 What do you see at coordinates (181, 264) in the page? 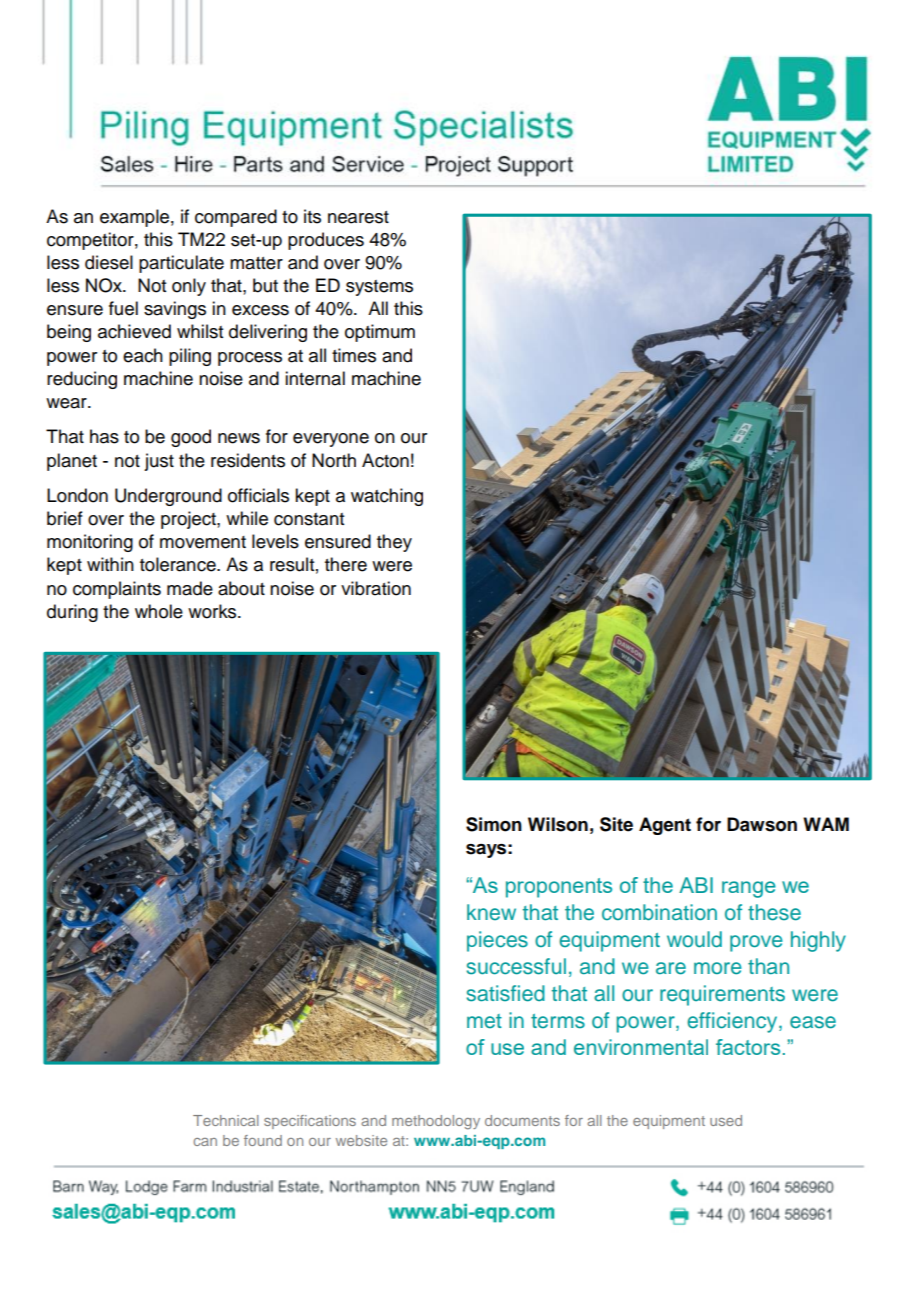
I see `particulate` at bounding box center [181, 264].
